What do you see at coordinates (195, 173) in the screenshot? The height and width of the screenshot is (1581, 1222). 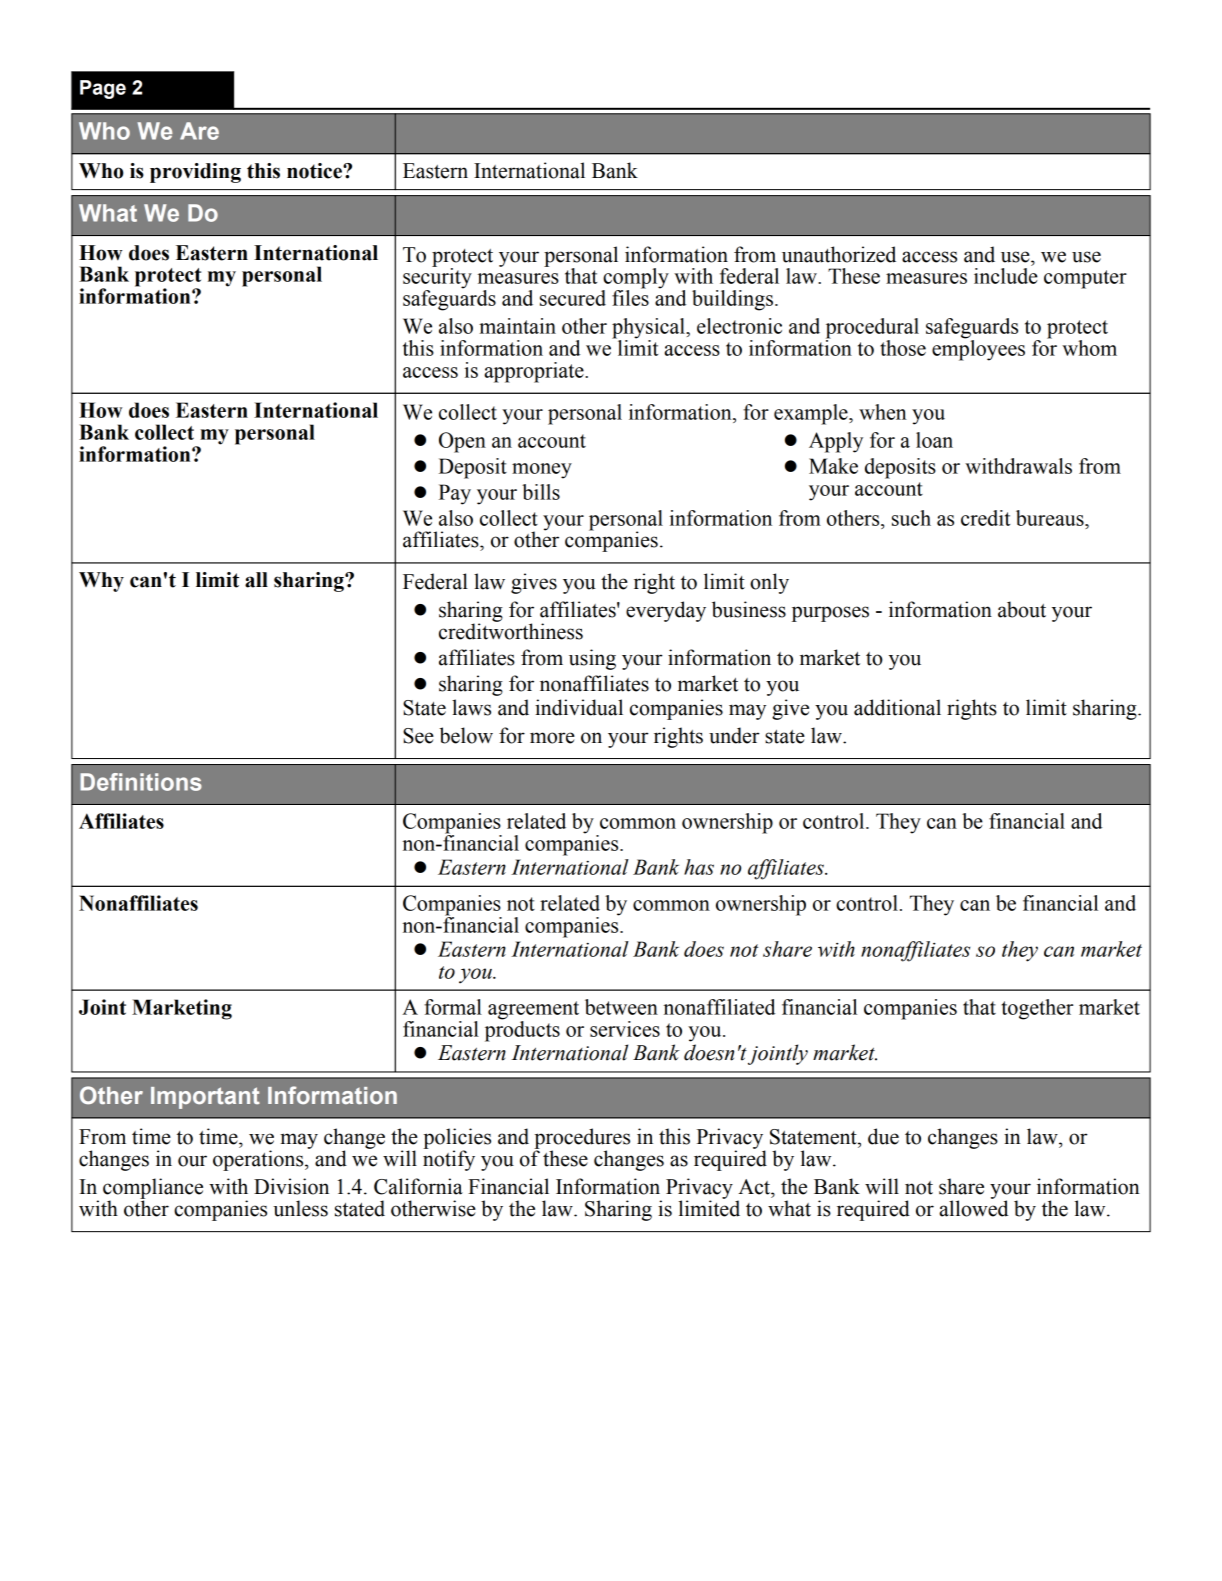 I see `providing` at bounding box center [195, 173].
